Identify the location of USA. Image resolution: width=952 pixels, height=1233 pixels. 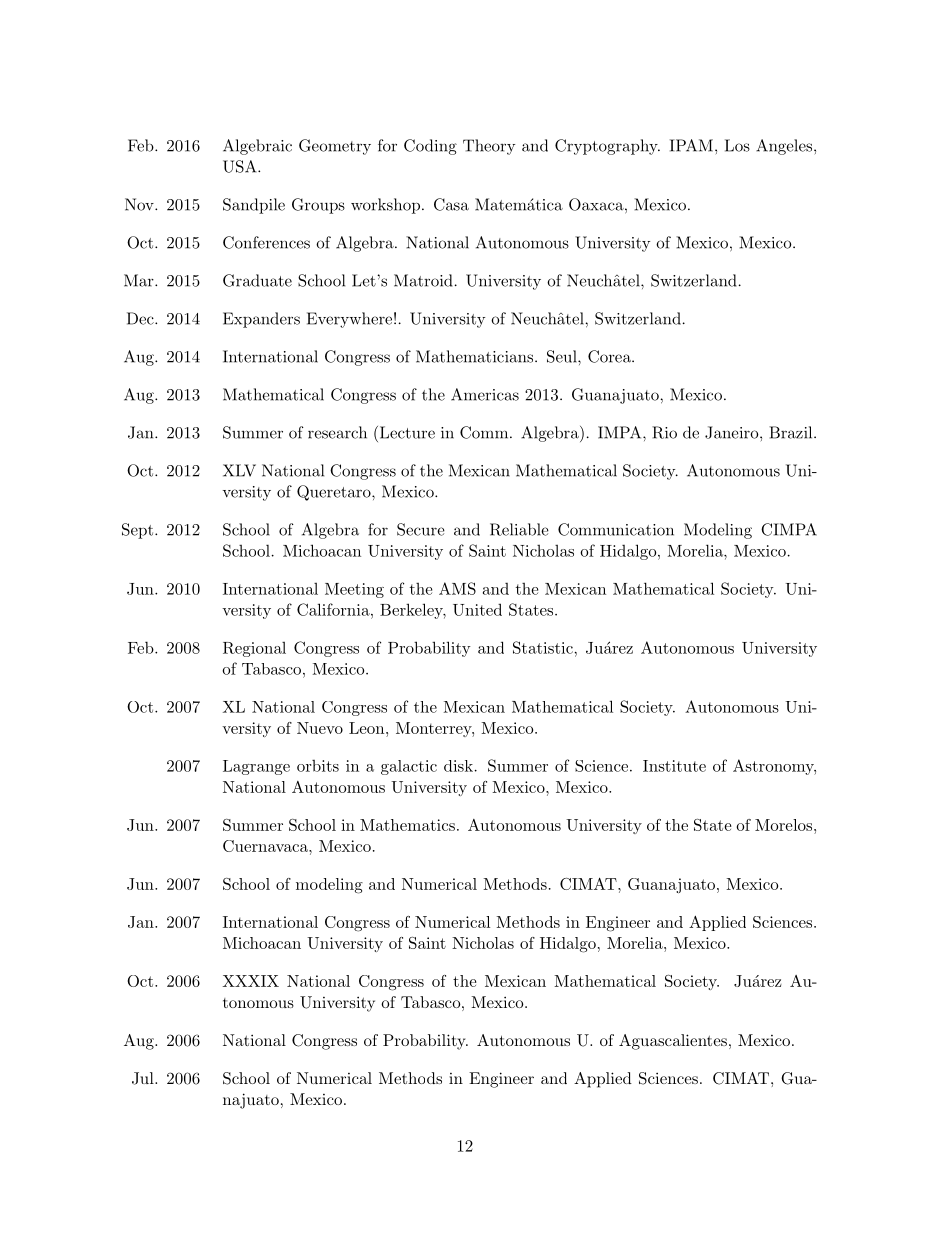
(241, 166).
